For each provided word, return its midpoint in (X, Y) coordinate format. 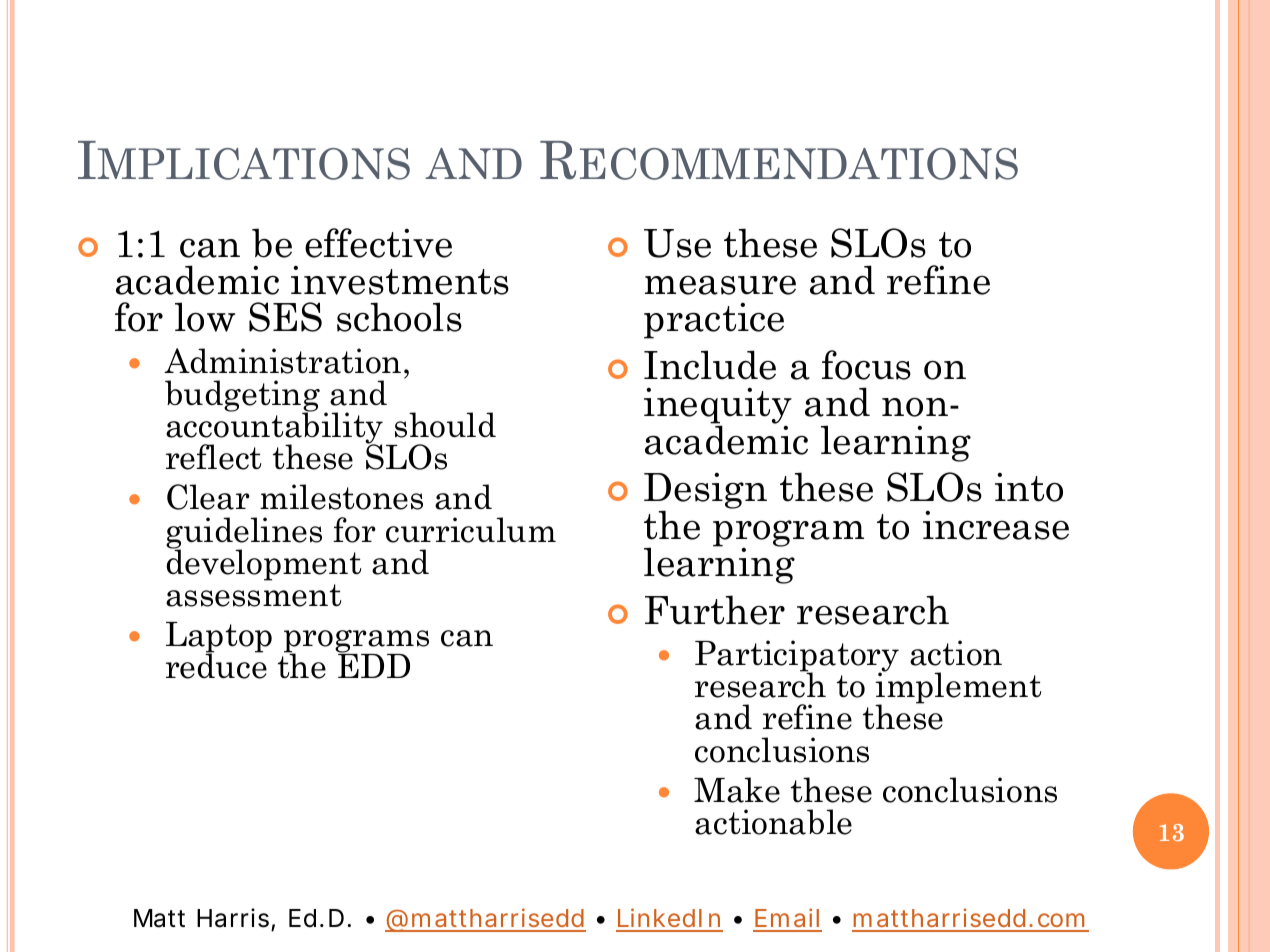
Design (705, 492)
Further (715, 610)
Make (737, 790)
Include (710, 365)
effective (378, 243)
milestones (341, 497)
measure (720, 285)
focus (866, 365)
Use (677, 243)
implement (958, 688)
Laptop (219, 638)
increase (996, 525)
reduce (216, 665)
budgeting (242, 397)
